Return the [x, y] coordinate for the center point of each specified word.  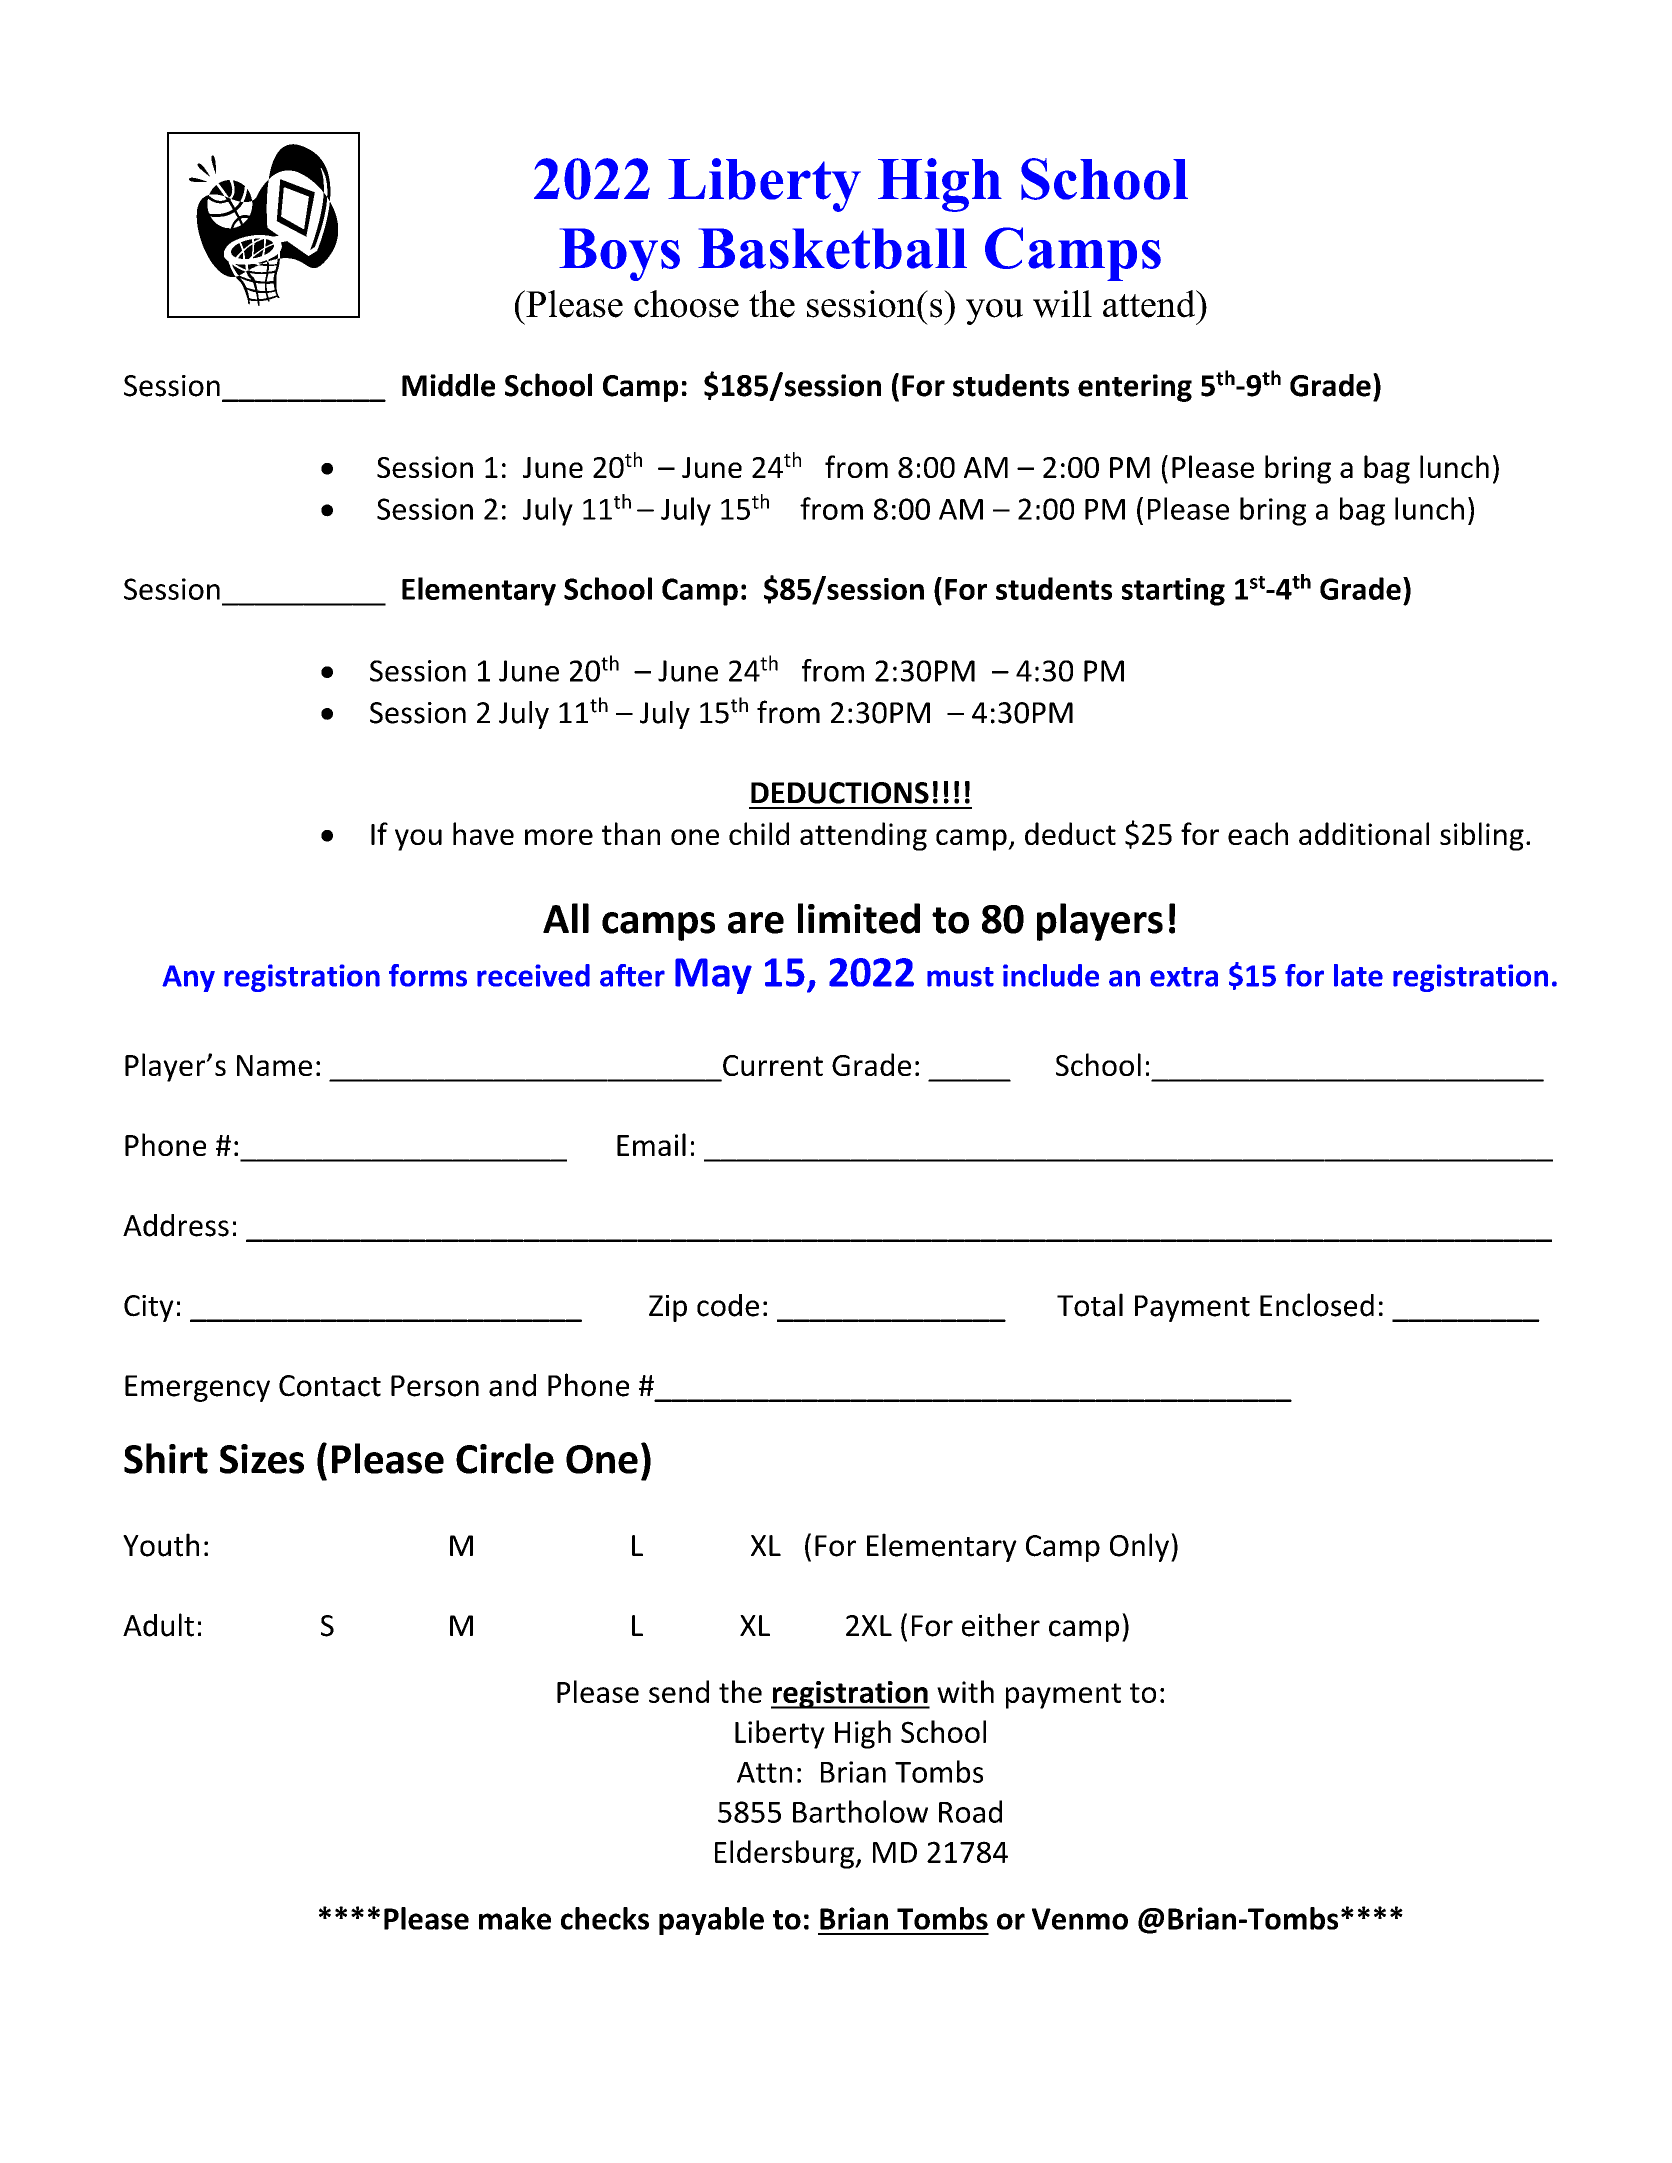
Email [651, 1144]
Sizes [262, 1459]
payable [711, 1921]
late [1358, 975]
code [728, 1305]
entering [1135, 388]
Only [1139, 1547]
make [515, 1918]
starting [1173, 592]
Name [274, 1065]
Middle [448, 385]
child [759, 833]
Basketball [832, 248]
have [483, 833]
